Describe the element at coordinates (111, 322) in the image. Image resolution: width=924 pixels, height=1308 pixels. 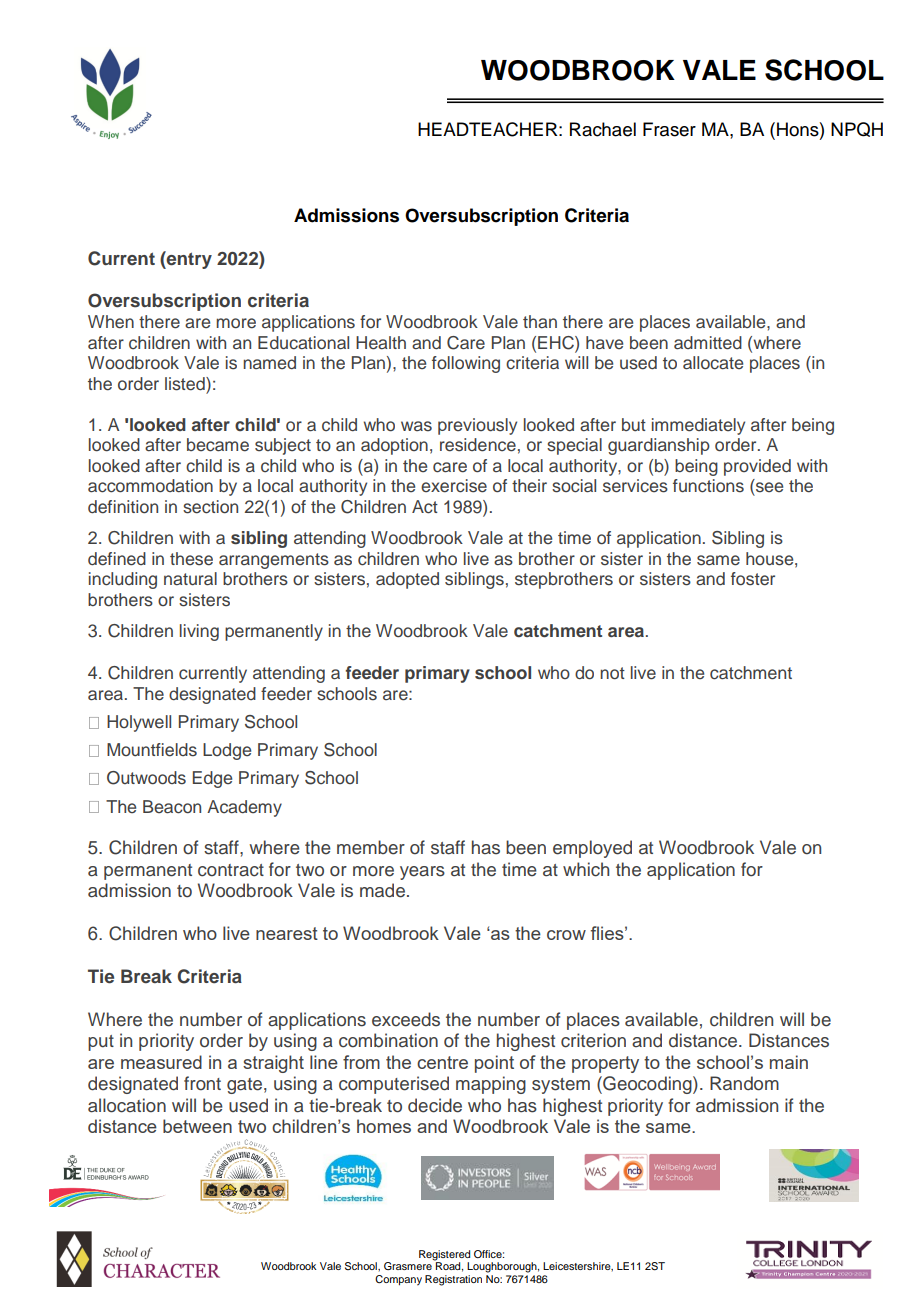
I see `When` at that location.
